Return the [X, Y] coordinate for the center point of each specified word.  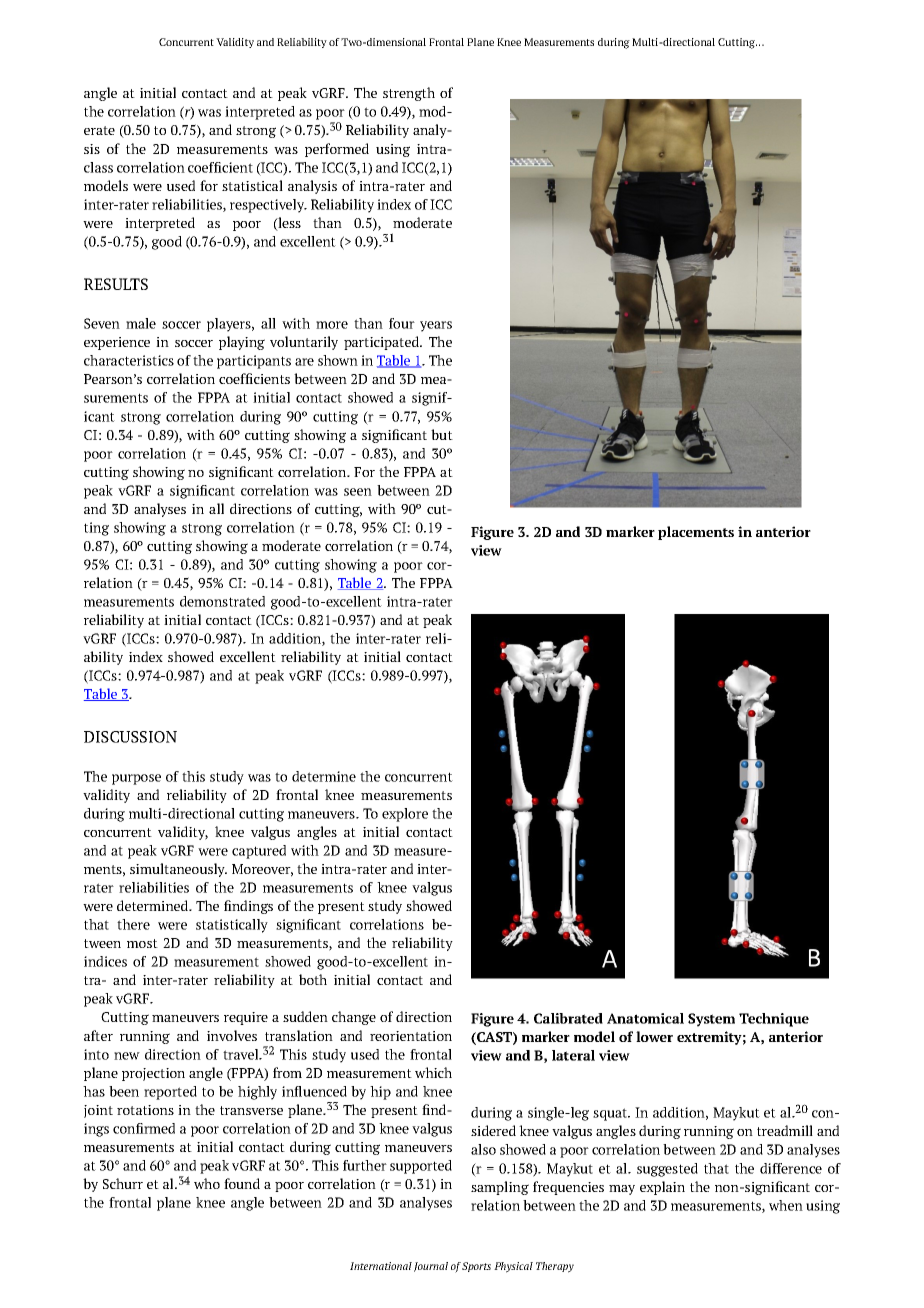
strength [409, 94]
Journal [431, 1267]
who [207, 1183]
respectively [268, 206]
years [436, 326]
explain [662, 1188]
